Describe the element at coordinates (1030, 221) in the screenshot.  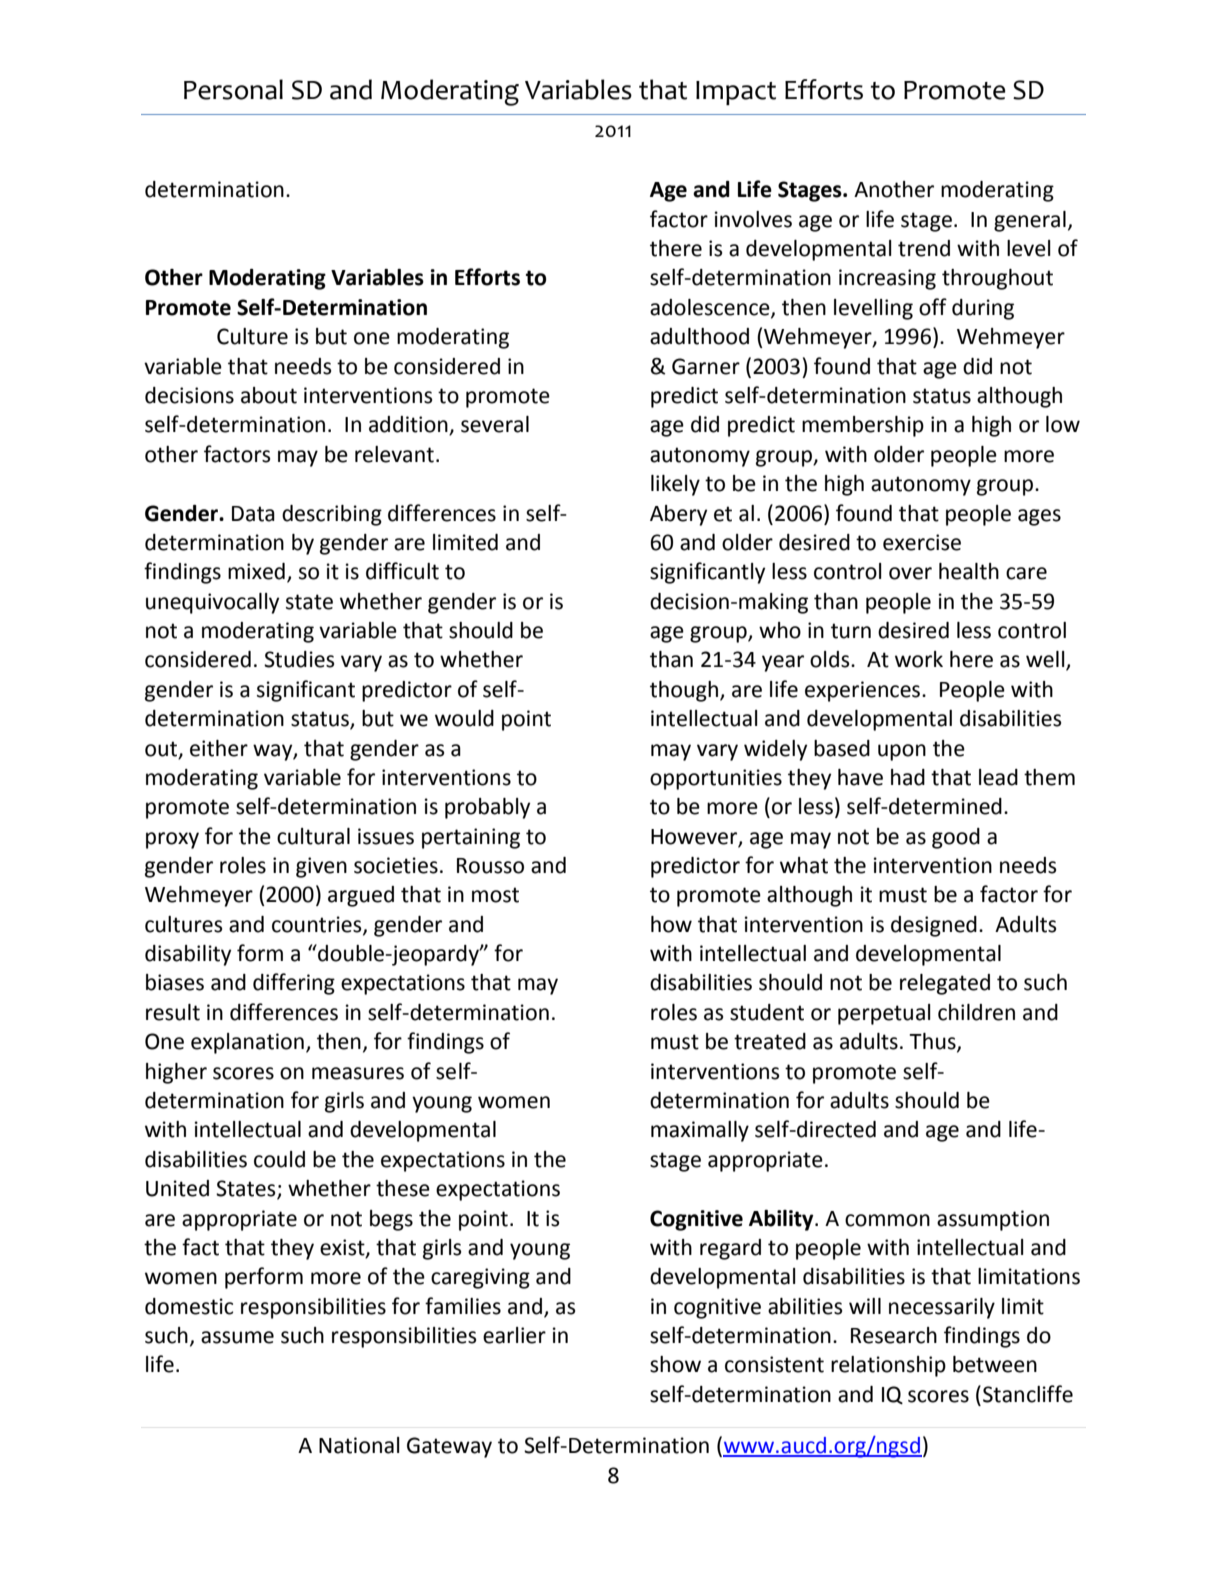
I see `general` at that location.
